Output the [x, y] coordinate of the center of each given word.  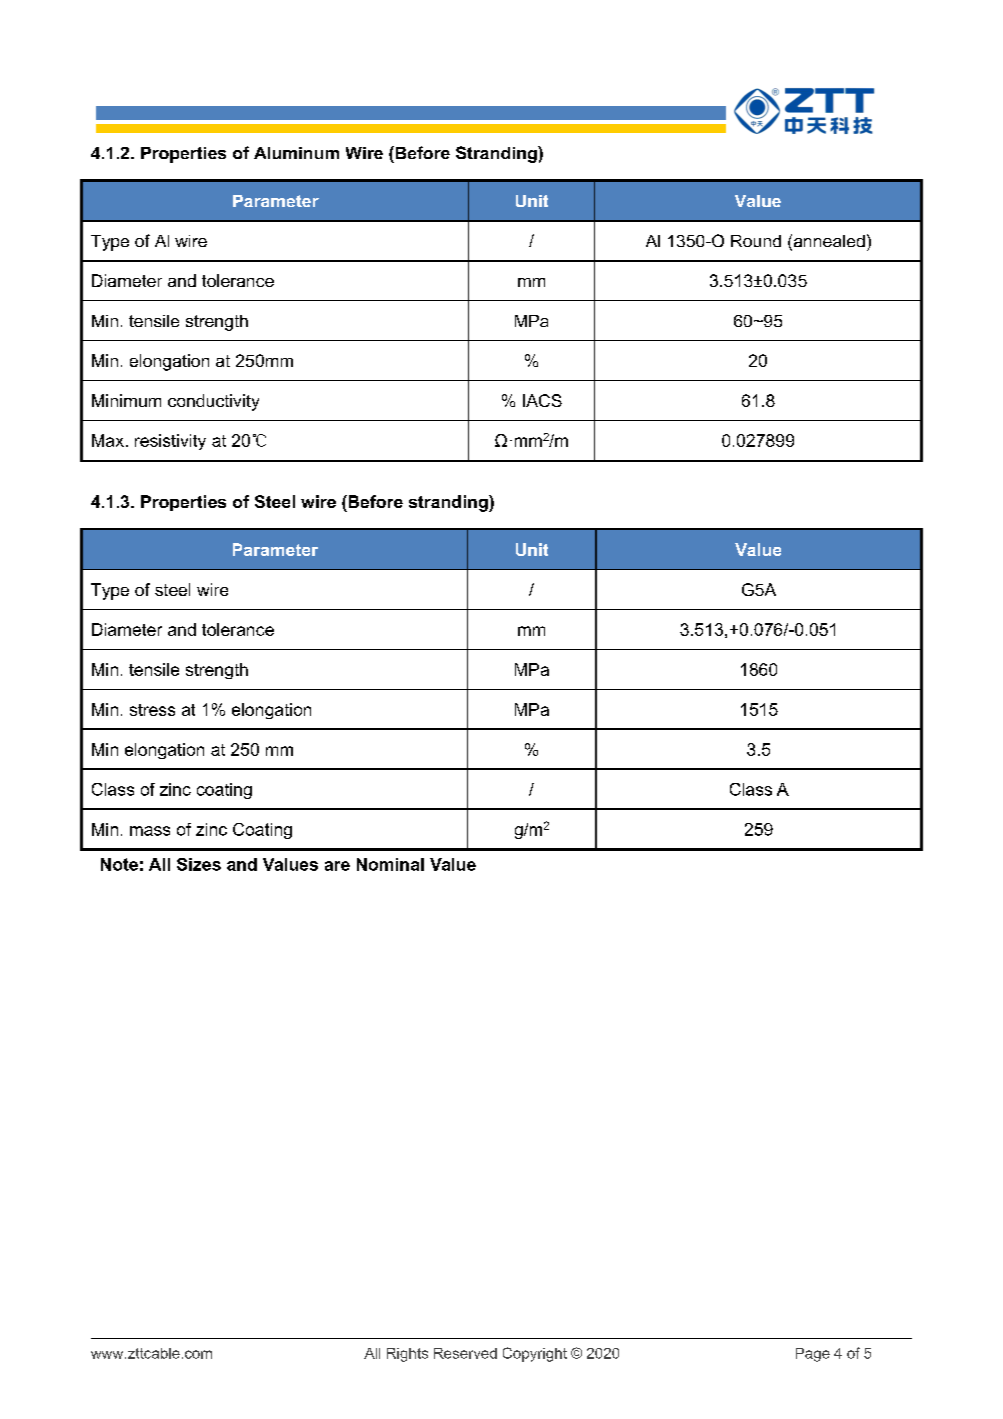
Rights [407, 1355]
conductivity [213, 402]
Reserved [465, 1353]
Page [813, 1355]
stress [152, 710]
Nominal [390, 864]
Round [756, 241]
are [337, 866]
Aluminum [296, 153]
